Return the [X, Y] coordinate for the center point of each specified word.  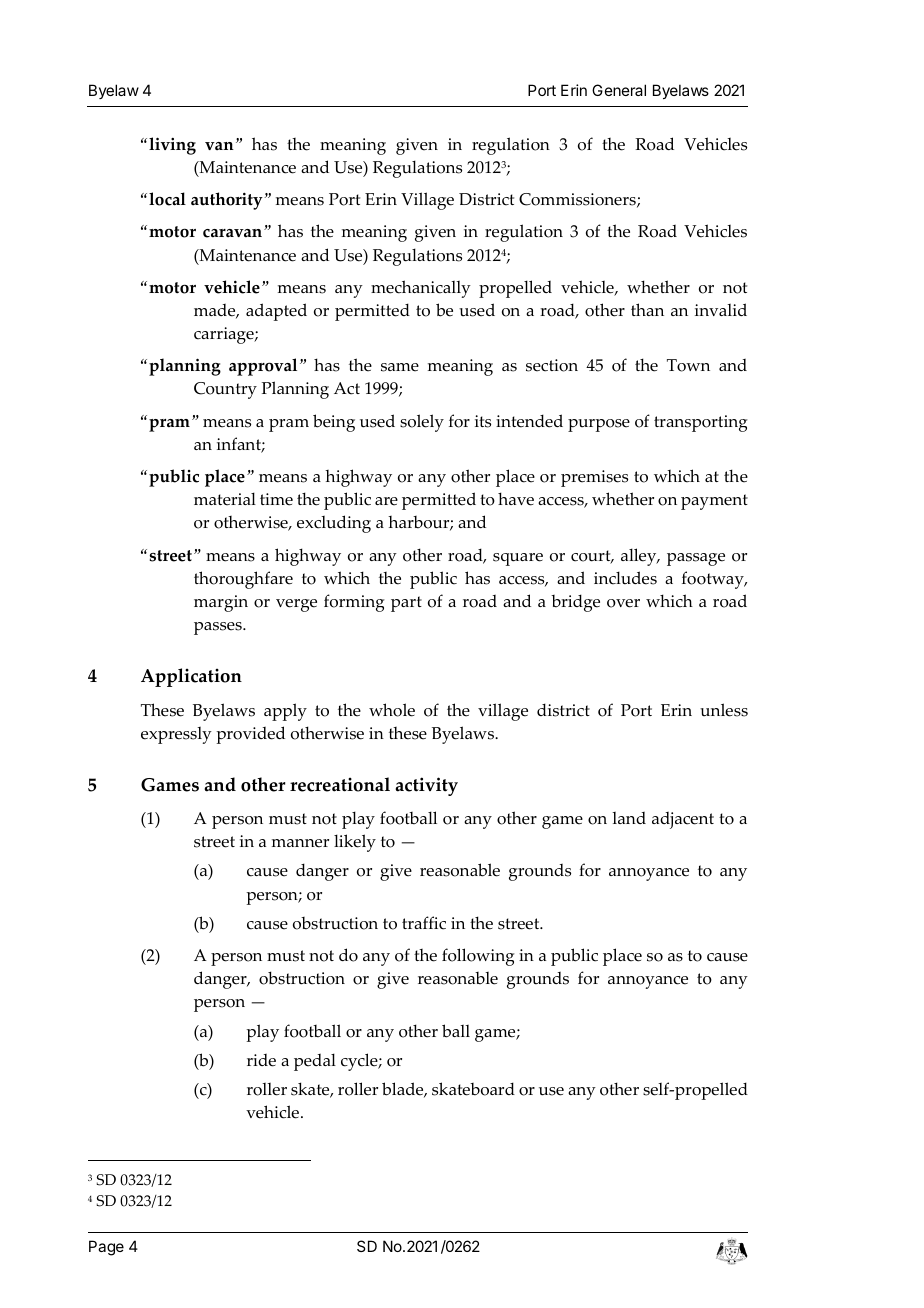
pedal [315, 1062]
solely [422, 423]
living [172, 146]
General [619, 90]
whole [392, 710]
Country [225, 390]
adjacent [683, 820]
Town [688, 365]
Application [191, 677]
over [623, 603]
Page [106, 1248]
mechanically [421, 289]
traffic [424, 923]
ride [261, 1060]
